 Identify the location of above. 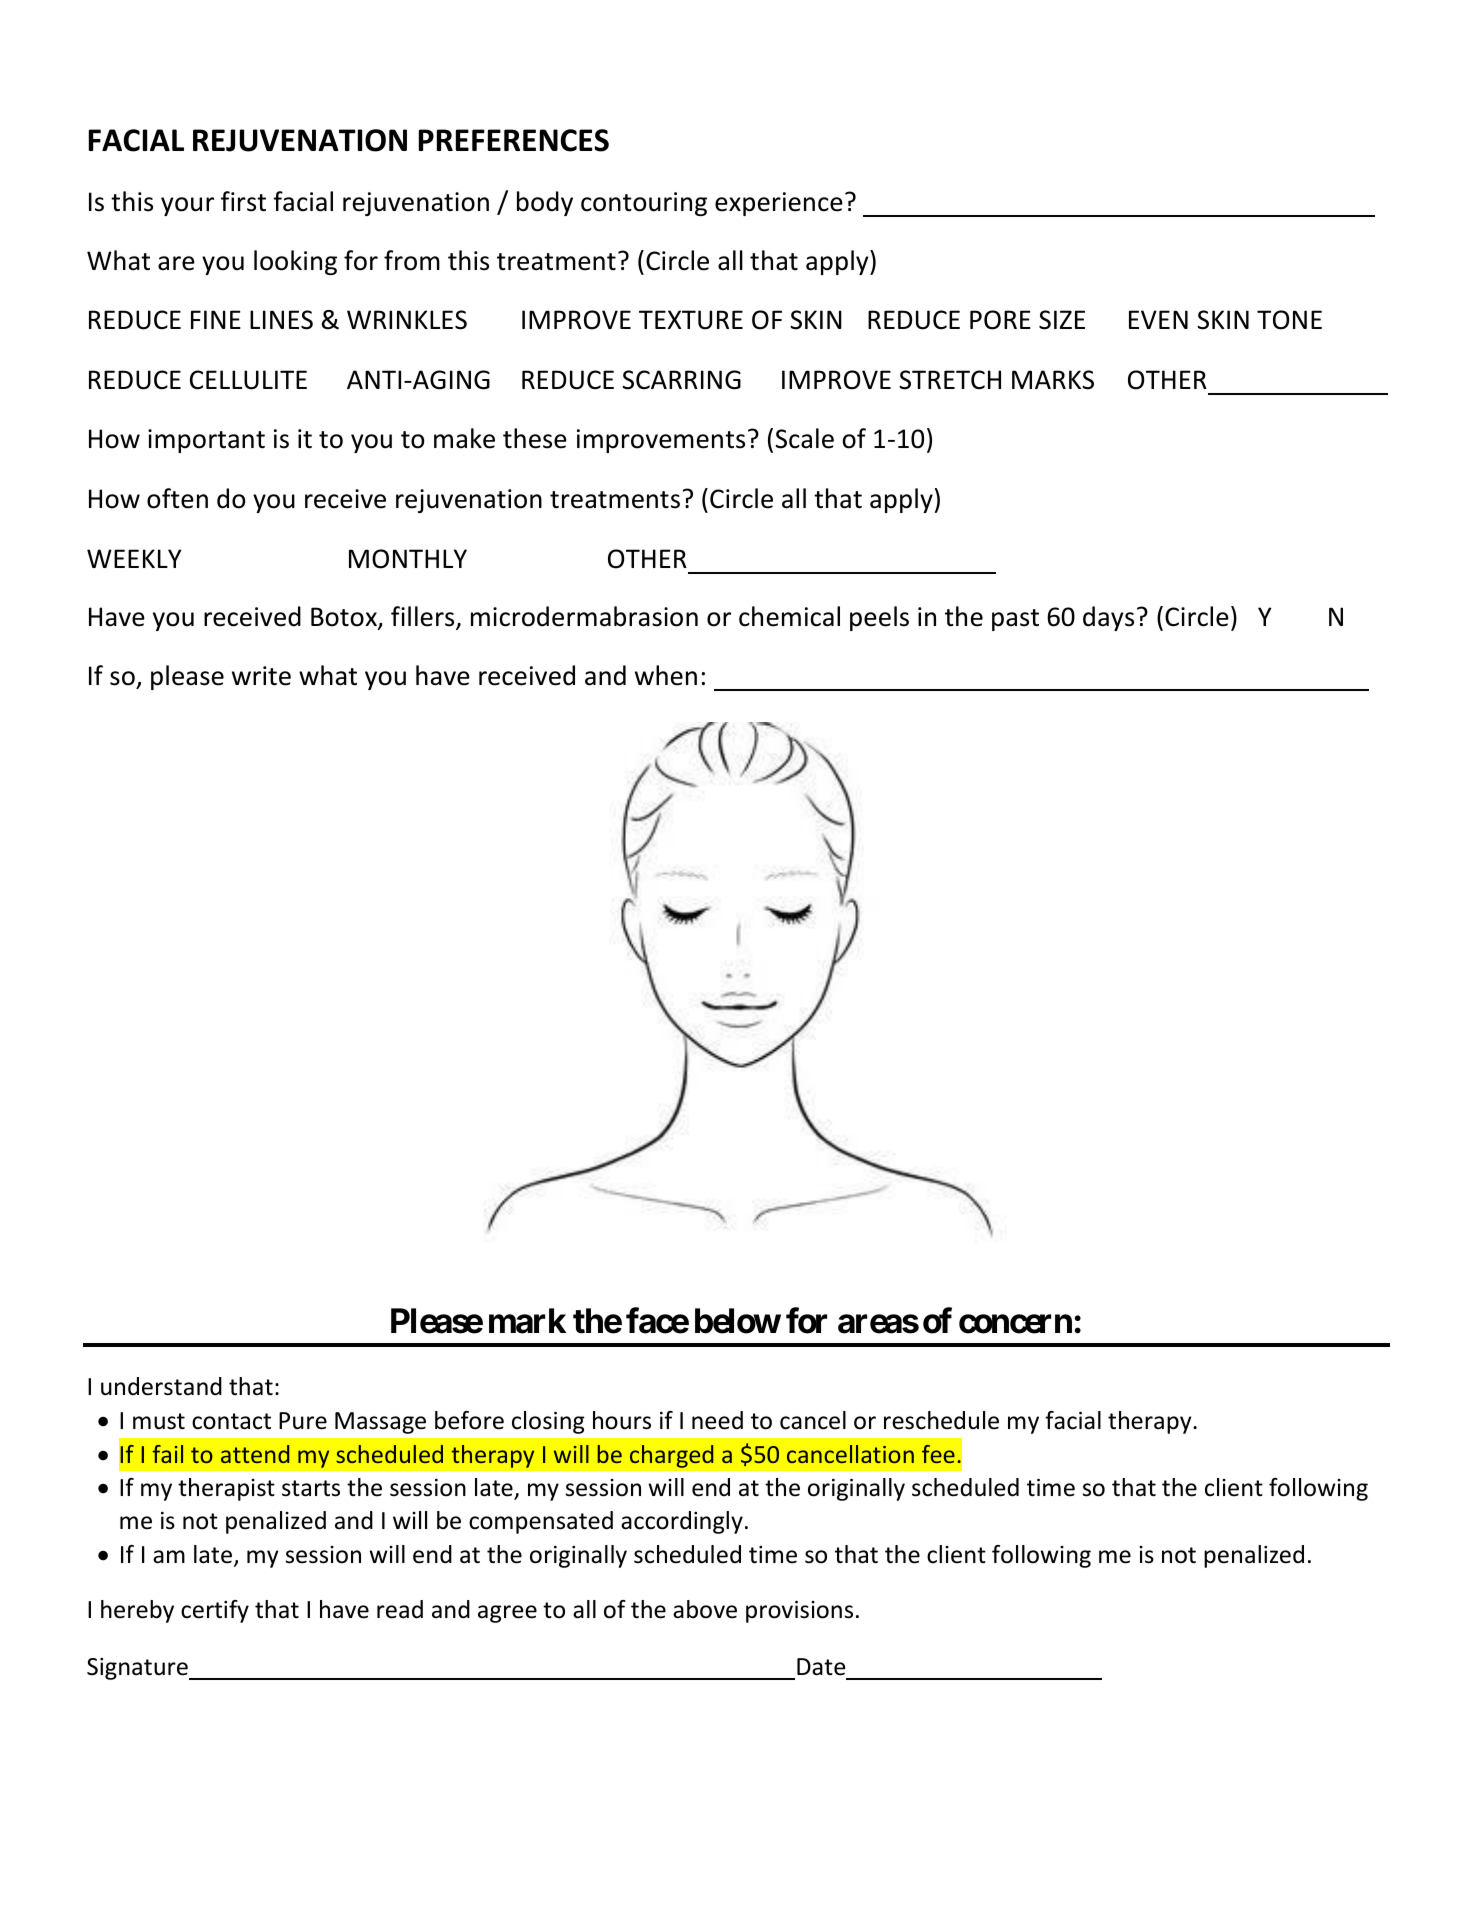
(705, 1609).
